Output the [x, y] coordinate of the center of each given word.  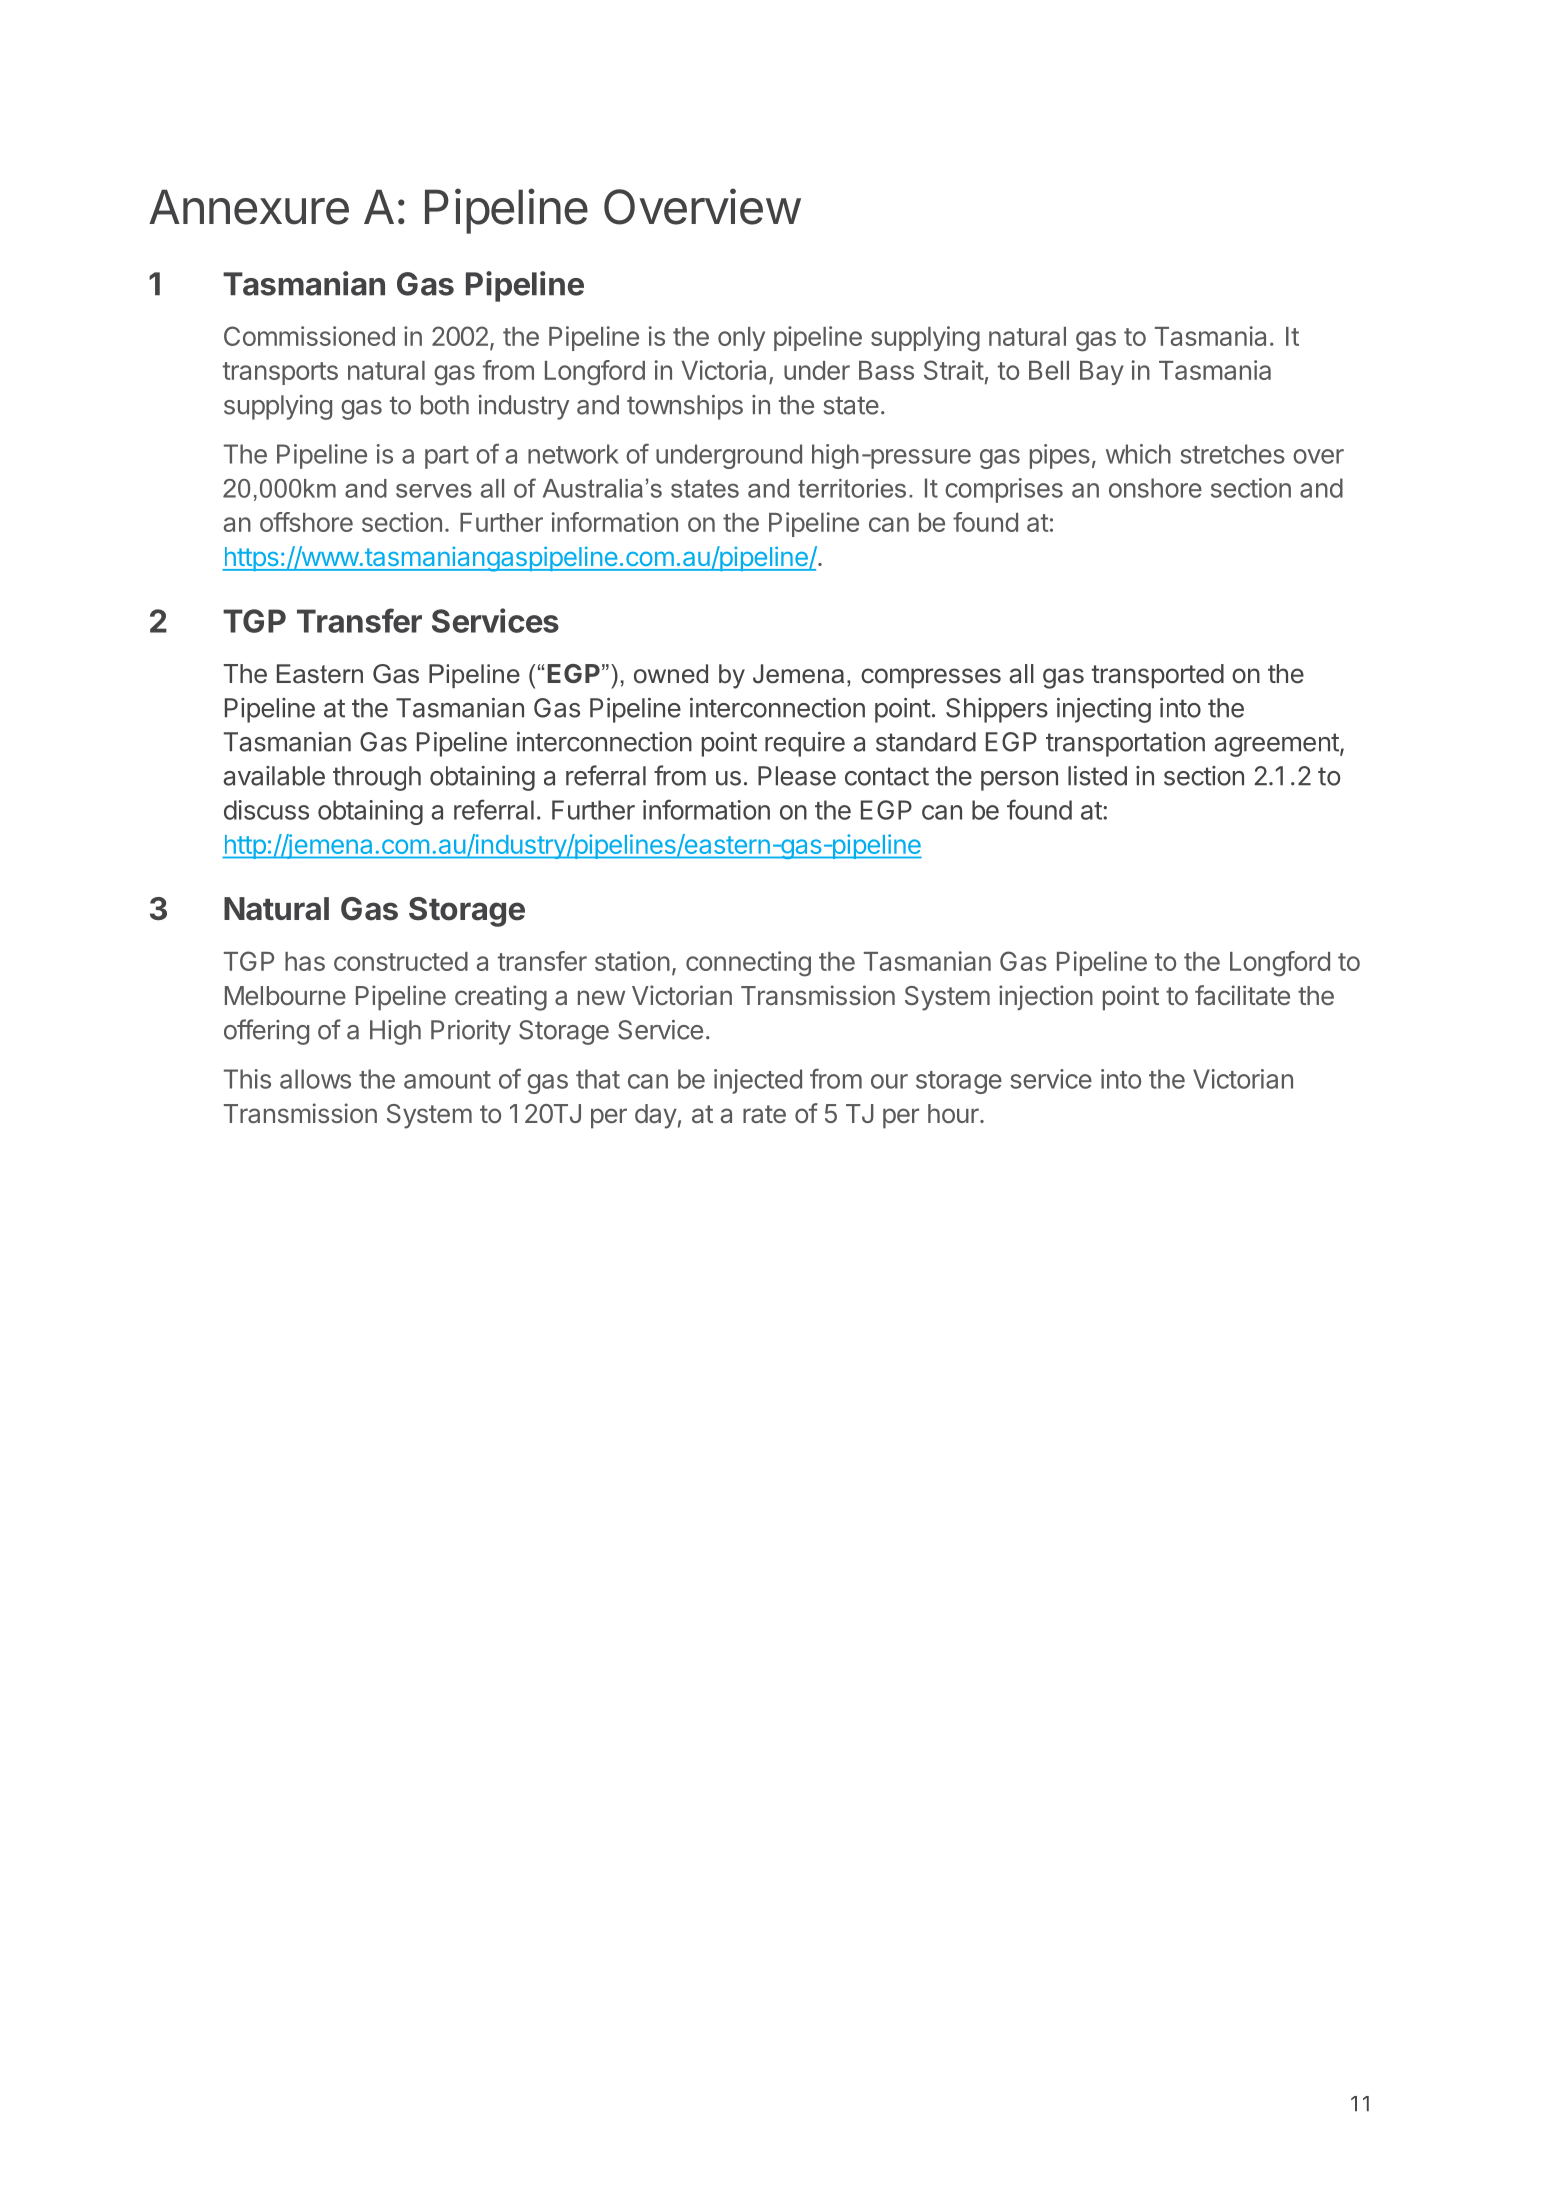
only [741, 339]
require [805, 744]
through [377, 778]
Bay [1102, 373]
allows [315, 1079]
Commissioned [309, 336]
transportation [1125, 744]
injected [758, 1081]
